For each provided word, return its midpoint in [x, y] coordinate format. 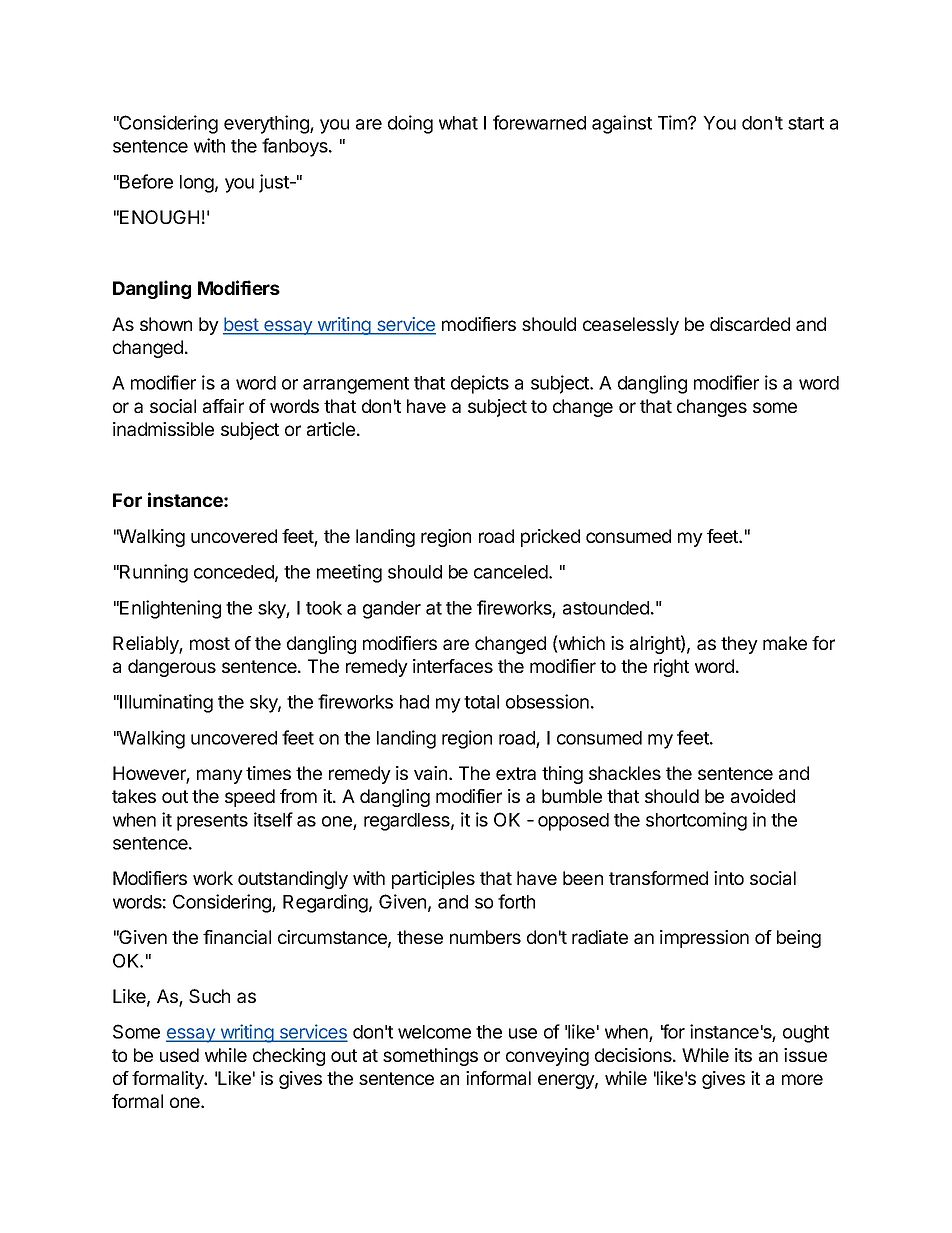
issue [805, 1055]
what [458, 123]
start [806, 123]
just [275, 183]
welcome [434, 1032]
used [179, 1055]
